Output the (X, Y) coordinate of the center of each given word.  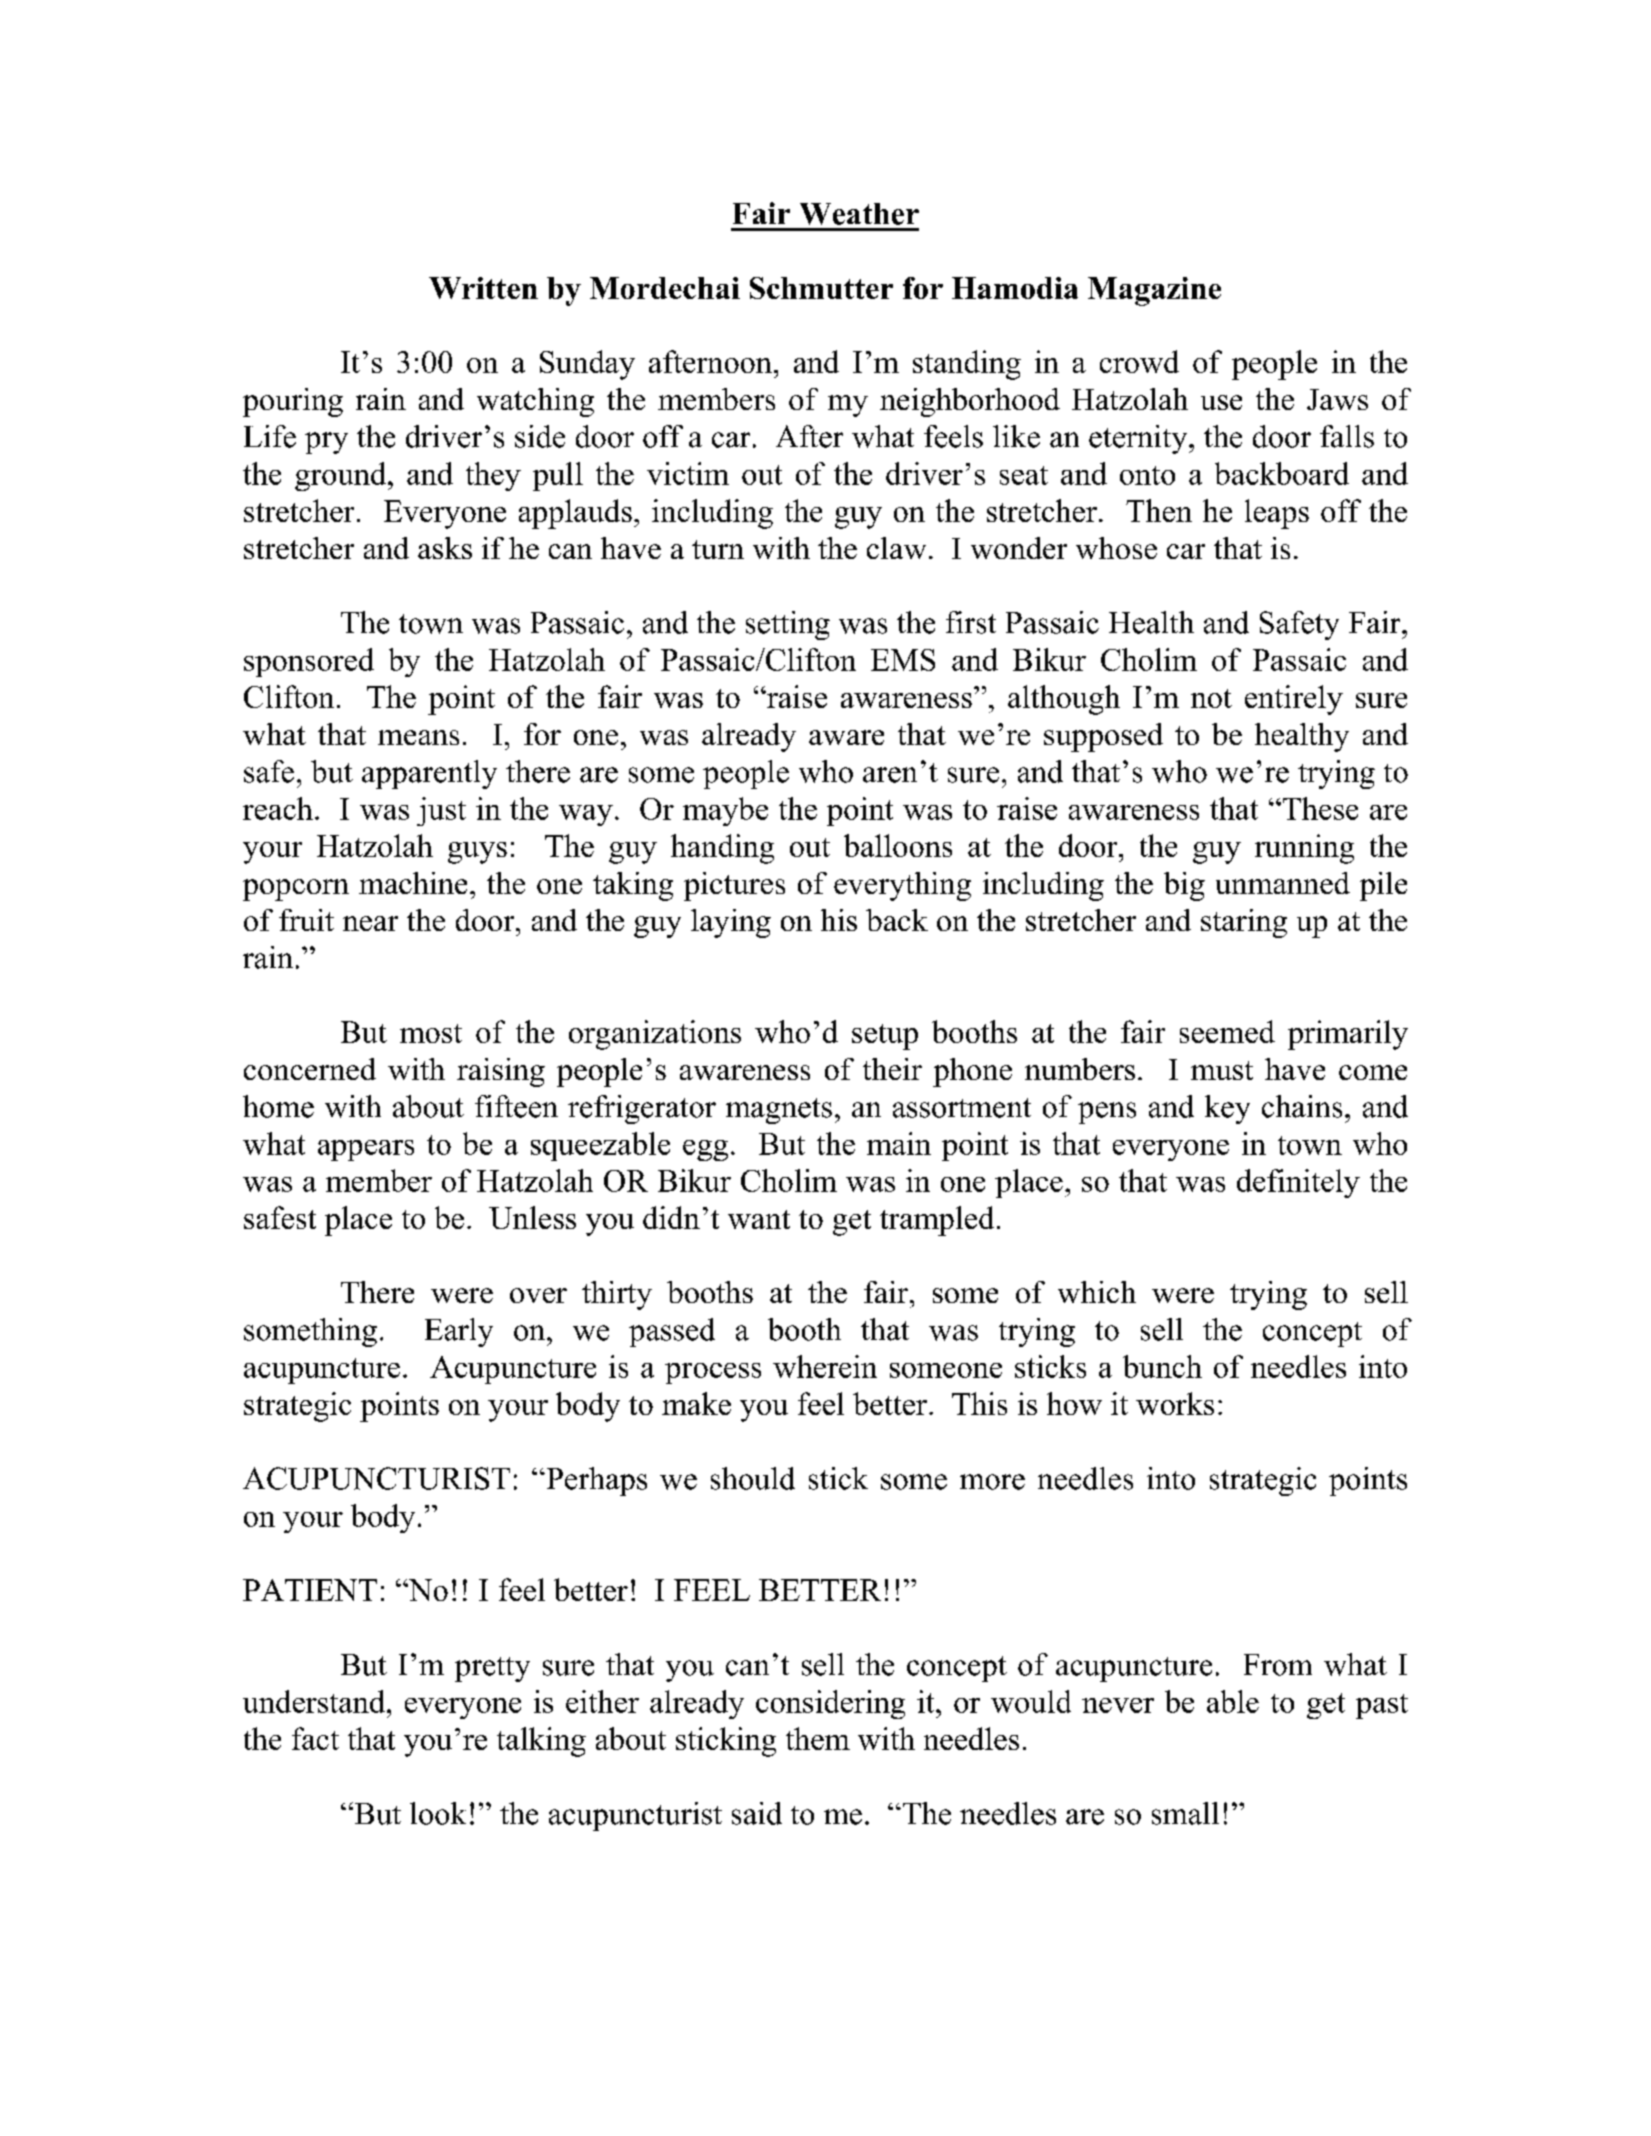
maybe (725, 811)
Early (459, 1332)
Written (483, 288)
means (418, 737)
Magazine (1154, 291)
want (759, 1219)
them (818, 1738)
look (438, 1813)
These (1320, 808)
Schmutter (821, 288)
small (1185, 1813)
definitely (1298, 1183)
